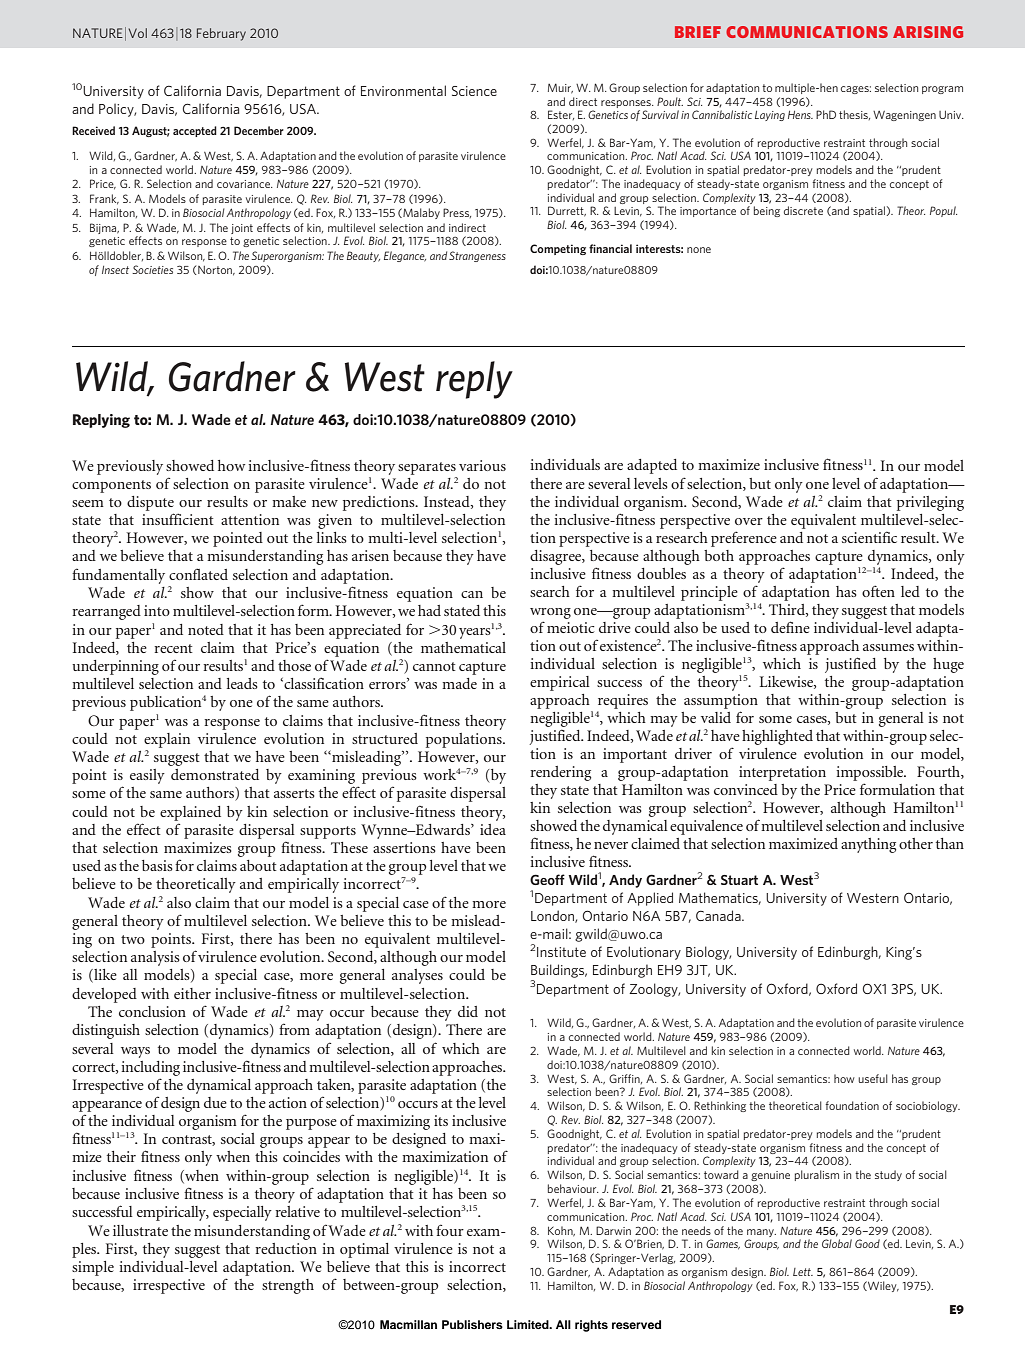 This screenshot has height=1347, width=1025. Describe the element at coordinates (221, 34) in the screenshot. I see `February` at that location.
